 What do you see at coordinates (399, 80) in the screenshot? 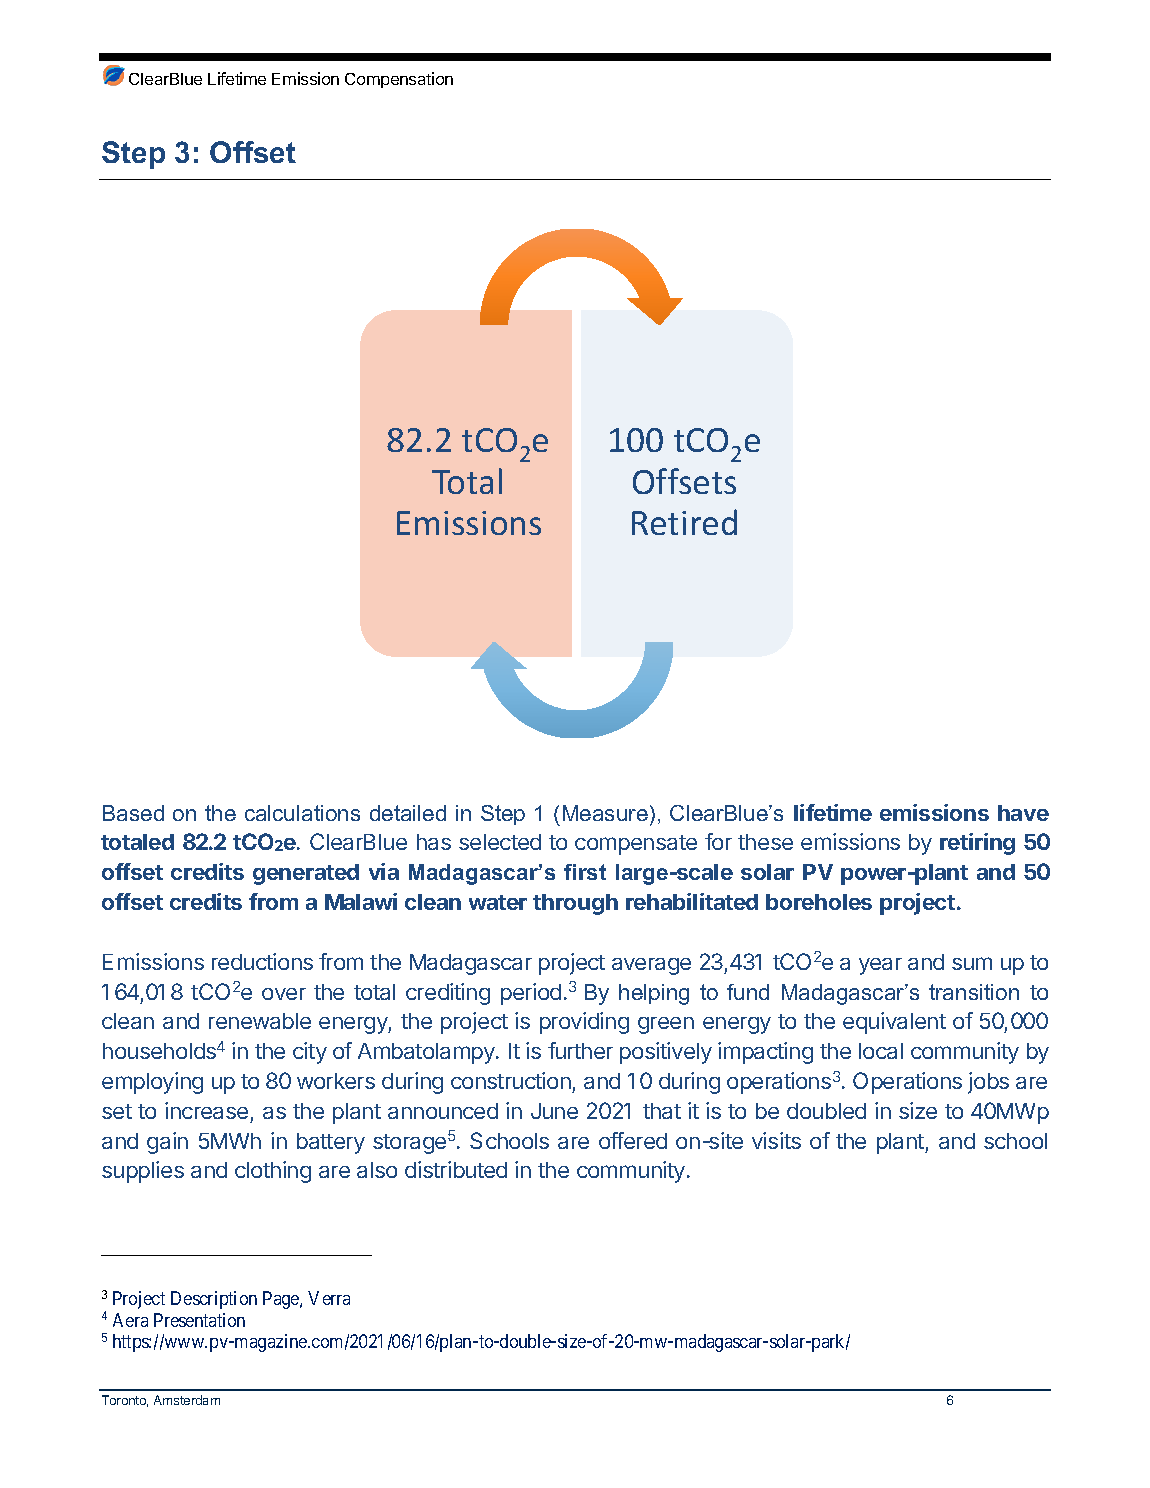
I see `Compensation` at bounding box center [399, 80].
